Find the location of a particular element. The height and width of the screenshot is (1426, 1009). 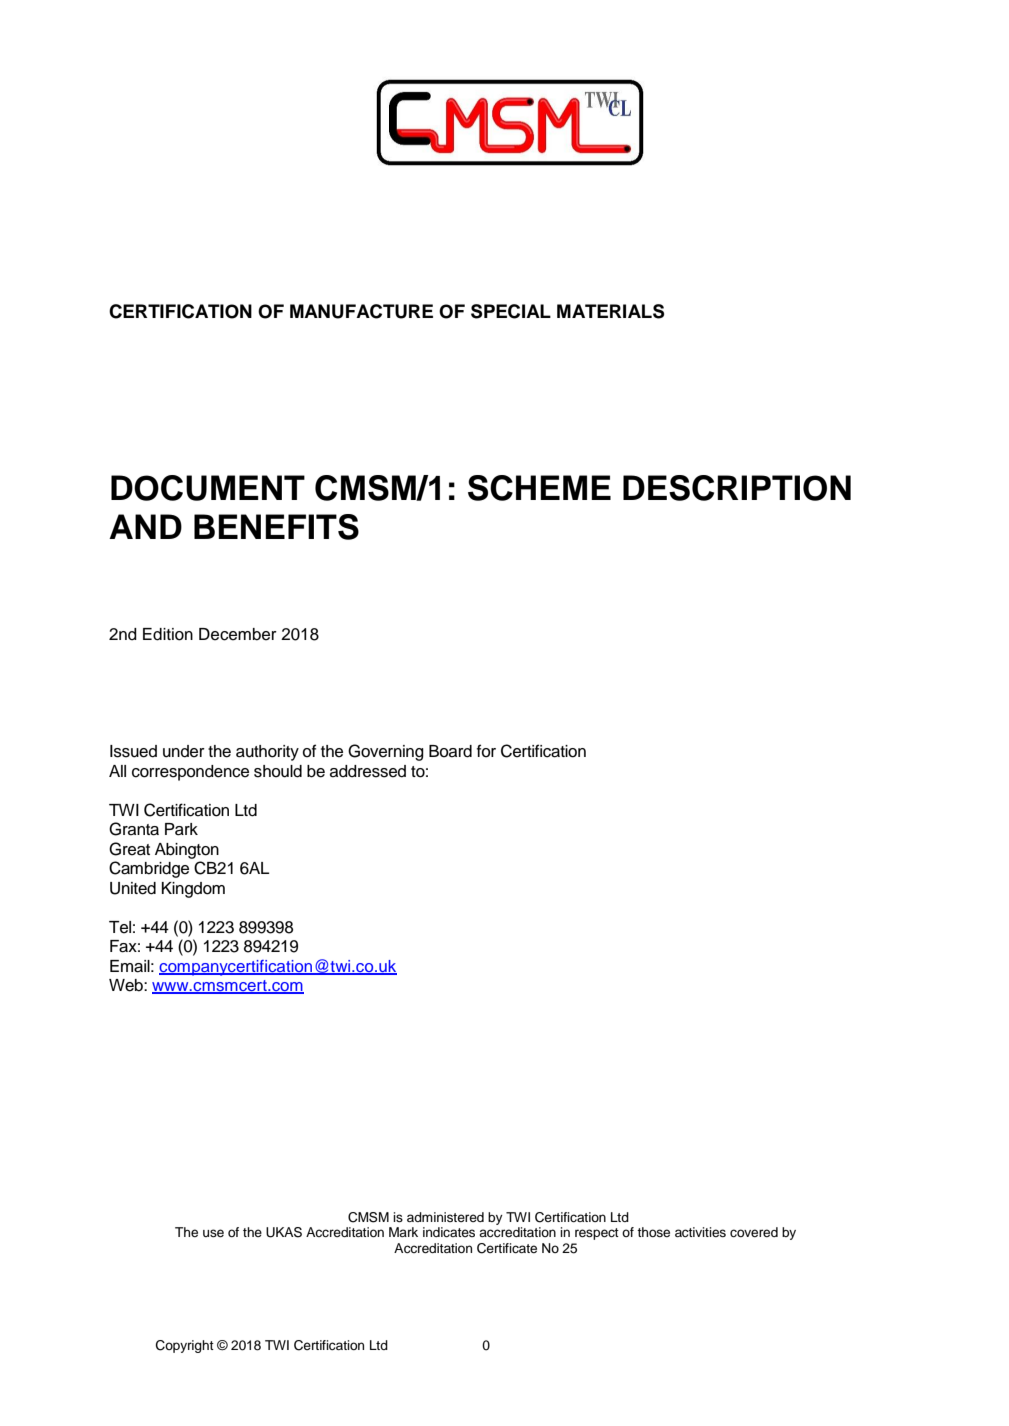

Copyright is located at coordinates (185, 1346).
